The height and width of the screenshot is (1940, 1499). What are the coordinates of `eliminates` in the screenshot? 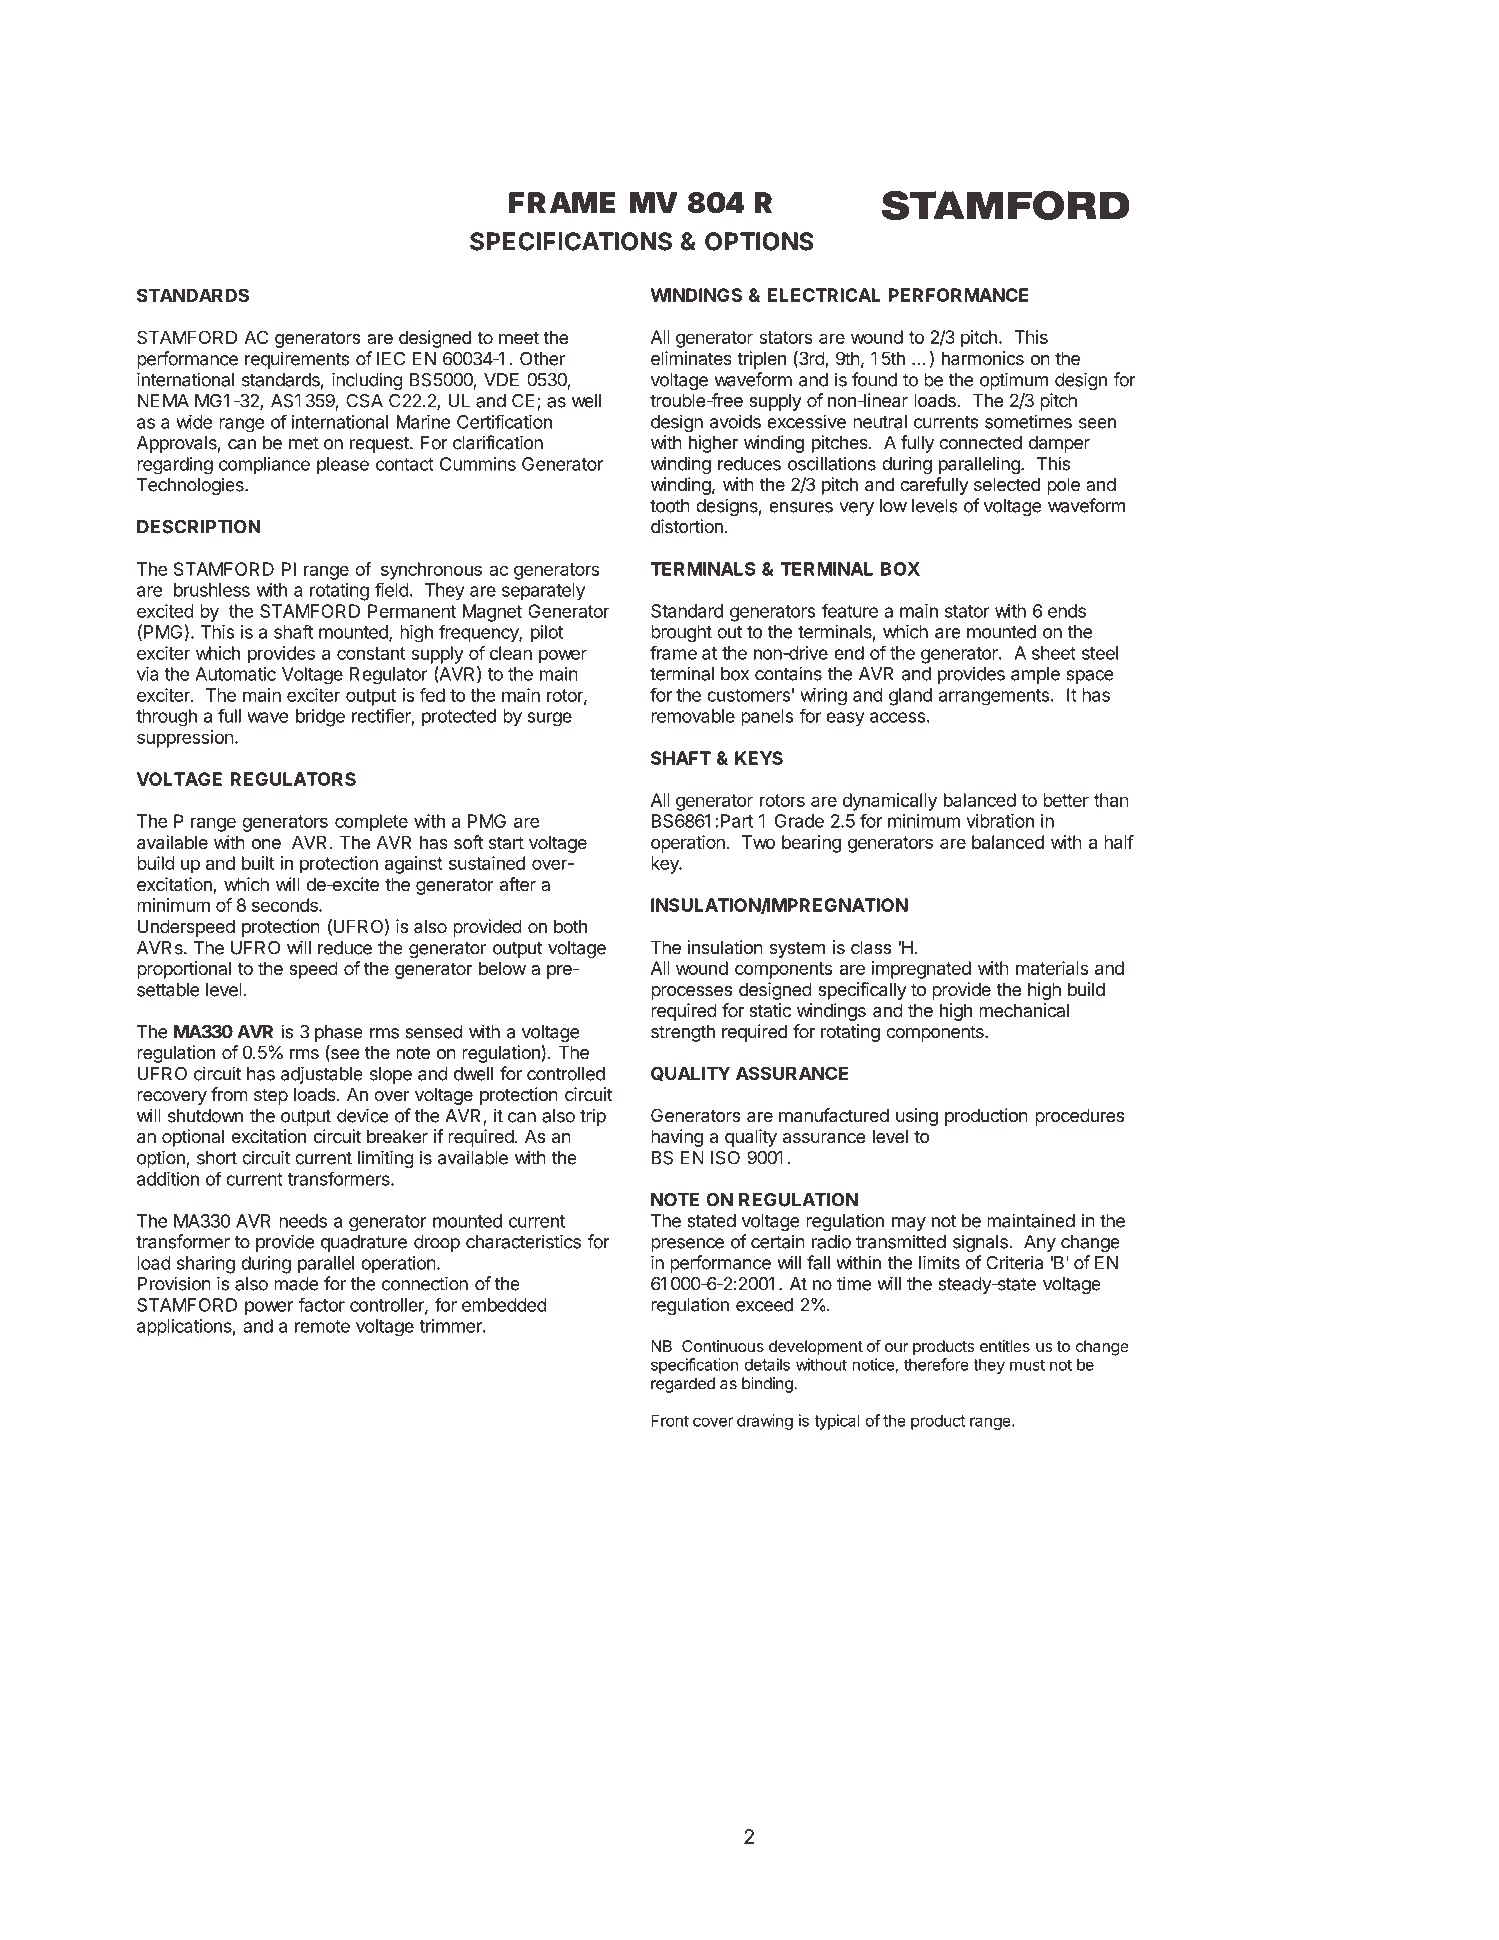 It's located at (691, 358).
